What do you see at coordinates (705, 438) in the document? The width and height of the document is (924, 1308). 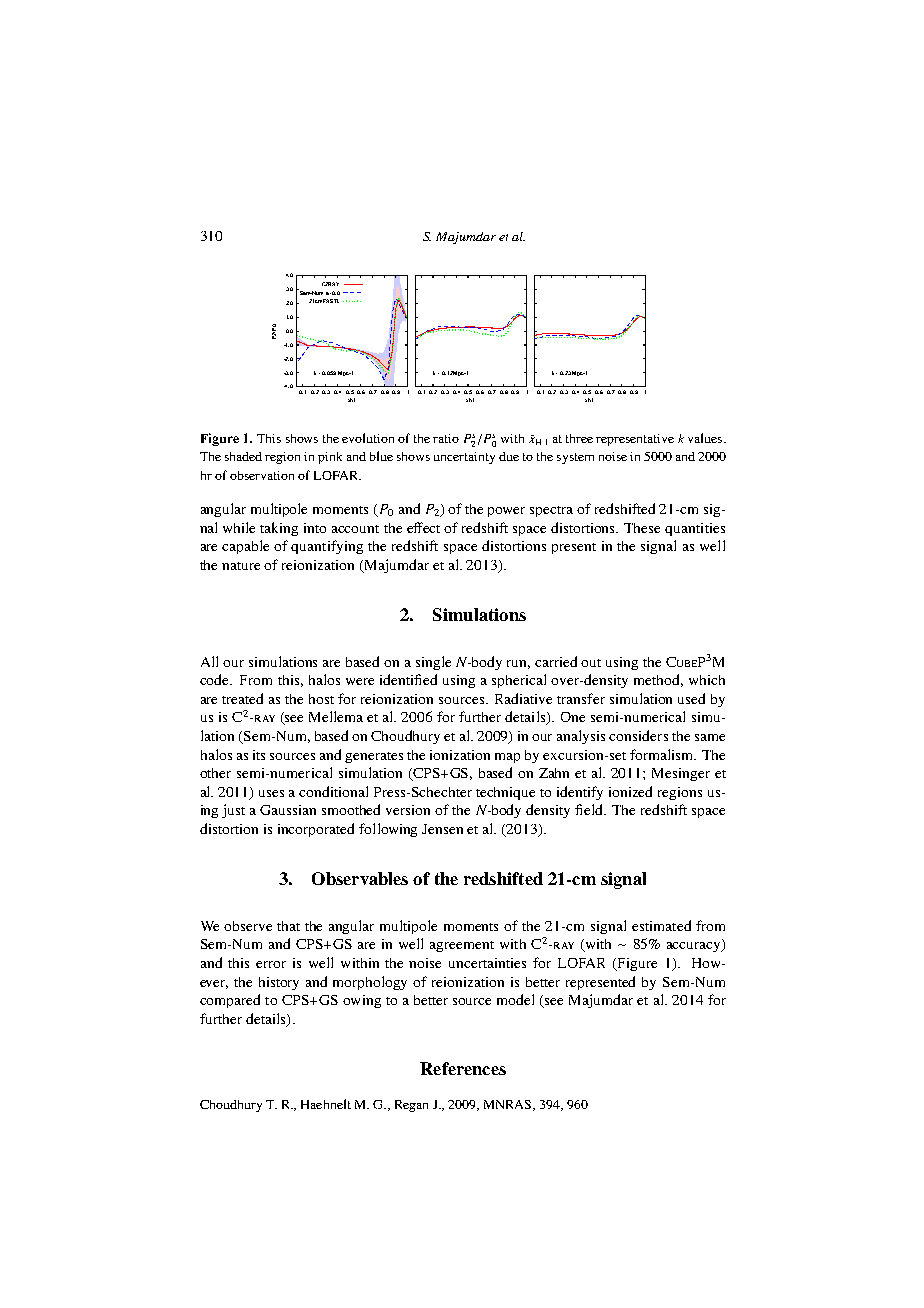 I see `values` at bounding box center [705, 438].
